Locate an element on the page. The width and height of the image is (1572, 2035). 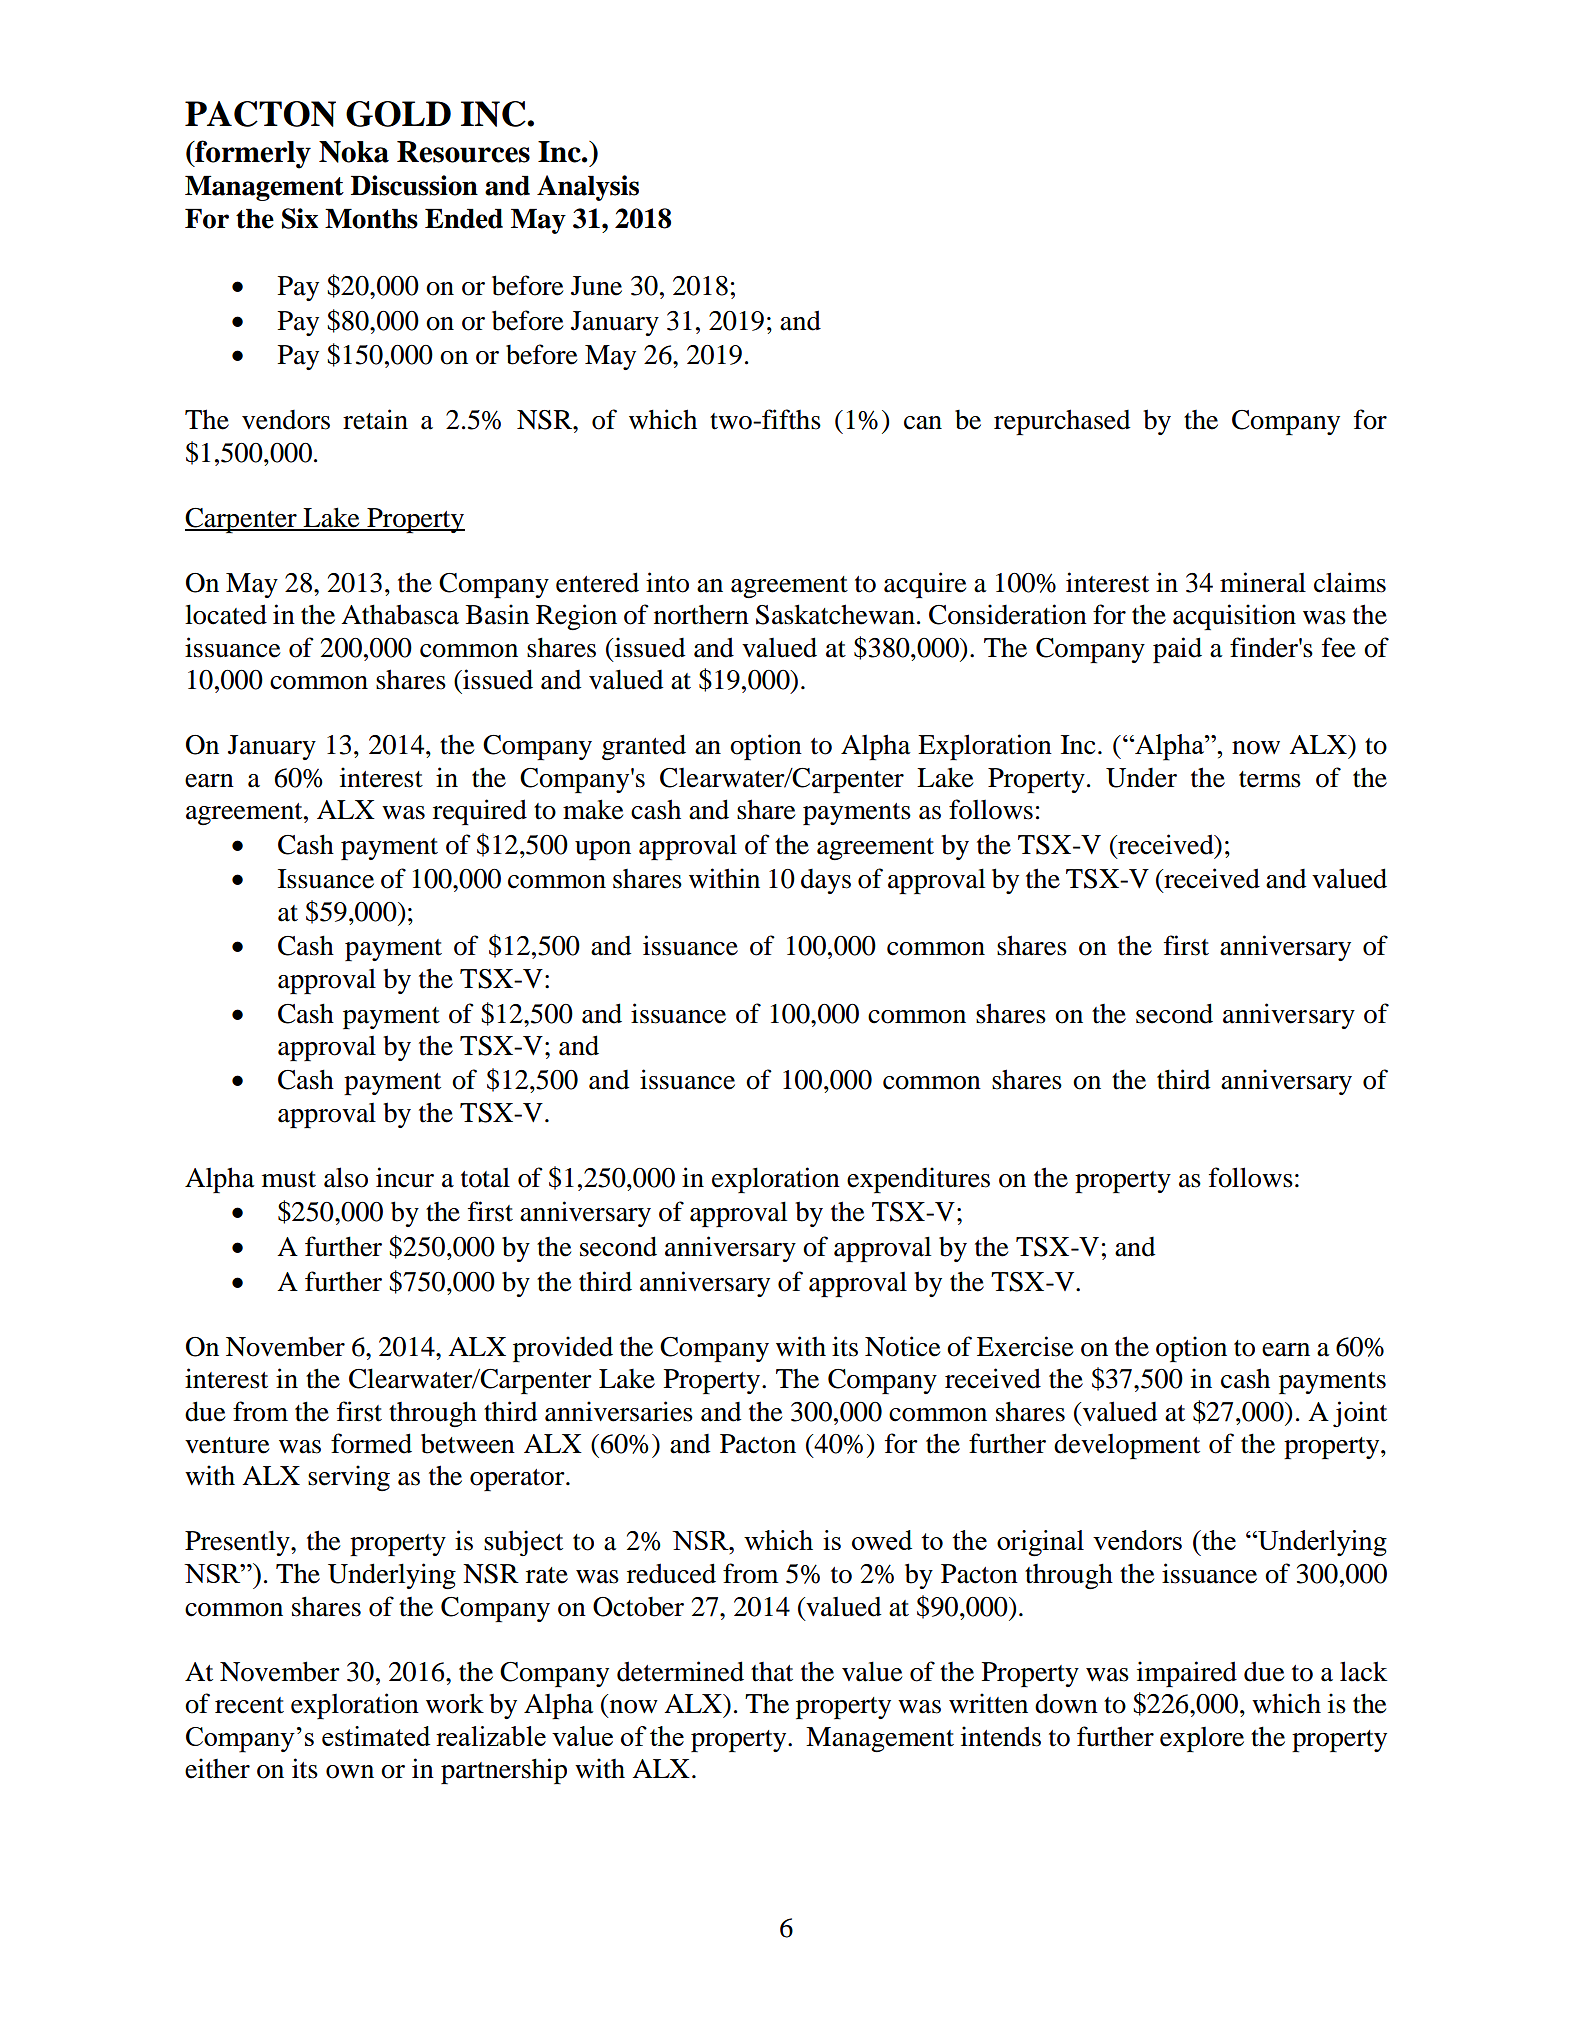
required is located at coordinates (480, 812).
